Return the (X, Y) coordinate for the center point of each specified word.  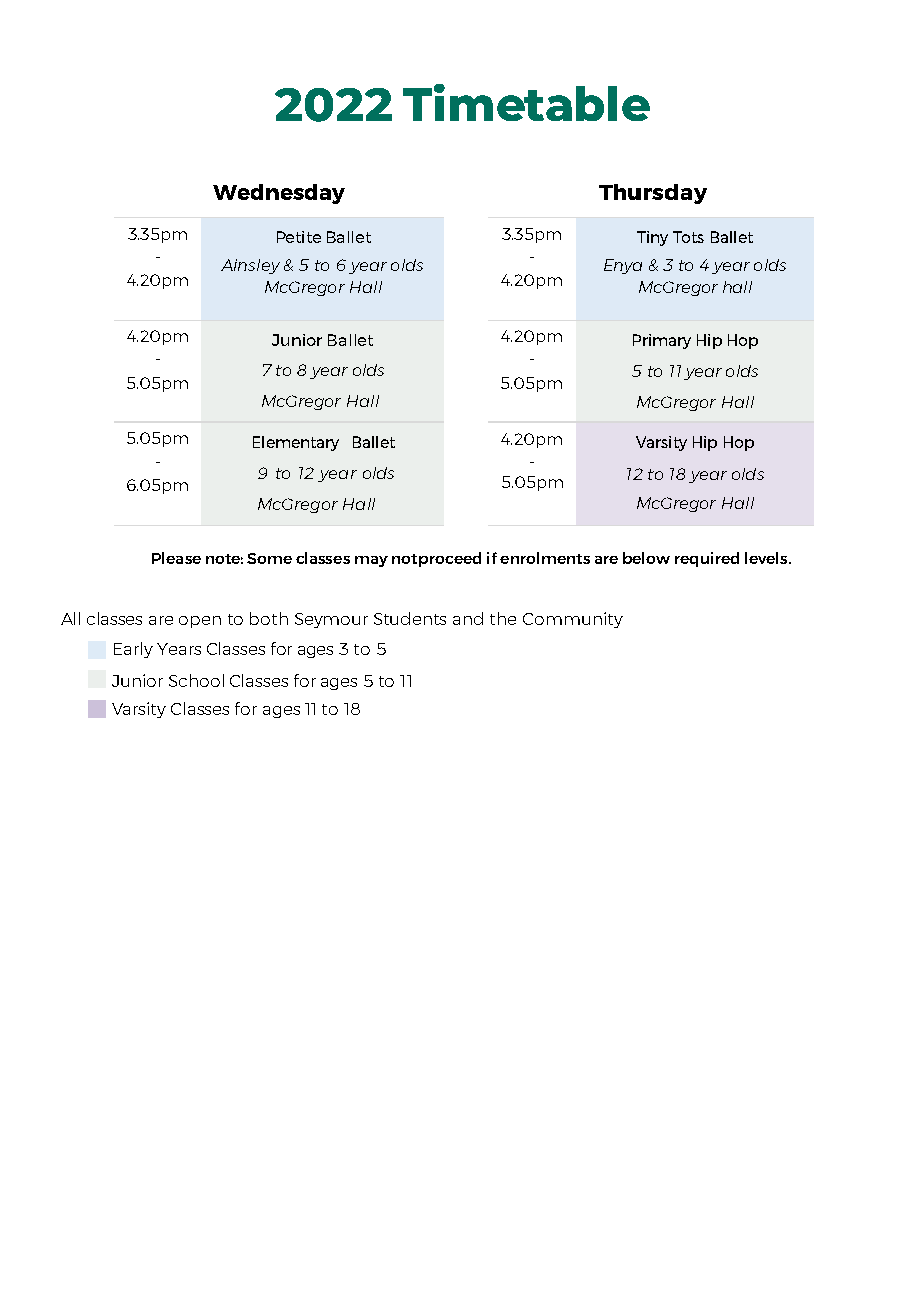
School (196, 680)
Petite (299, 237)
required (707, 559)
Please (176, 558)
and (468, 618)
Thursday (653, 194)
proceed (450, 559)
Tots (688, 237)
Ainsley (250, 266)
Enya (623, 266)
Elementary (296, 443)
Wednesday (279, 194)
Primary (662, 341)
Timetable (526, 102)
